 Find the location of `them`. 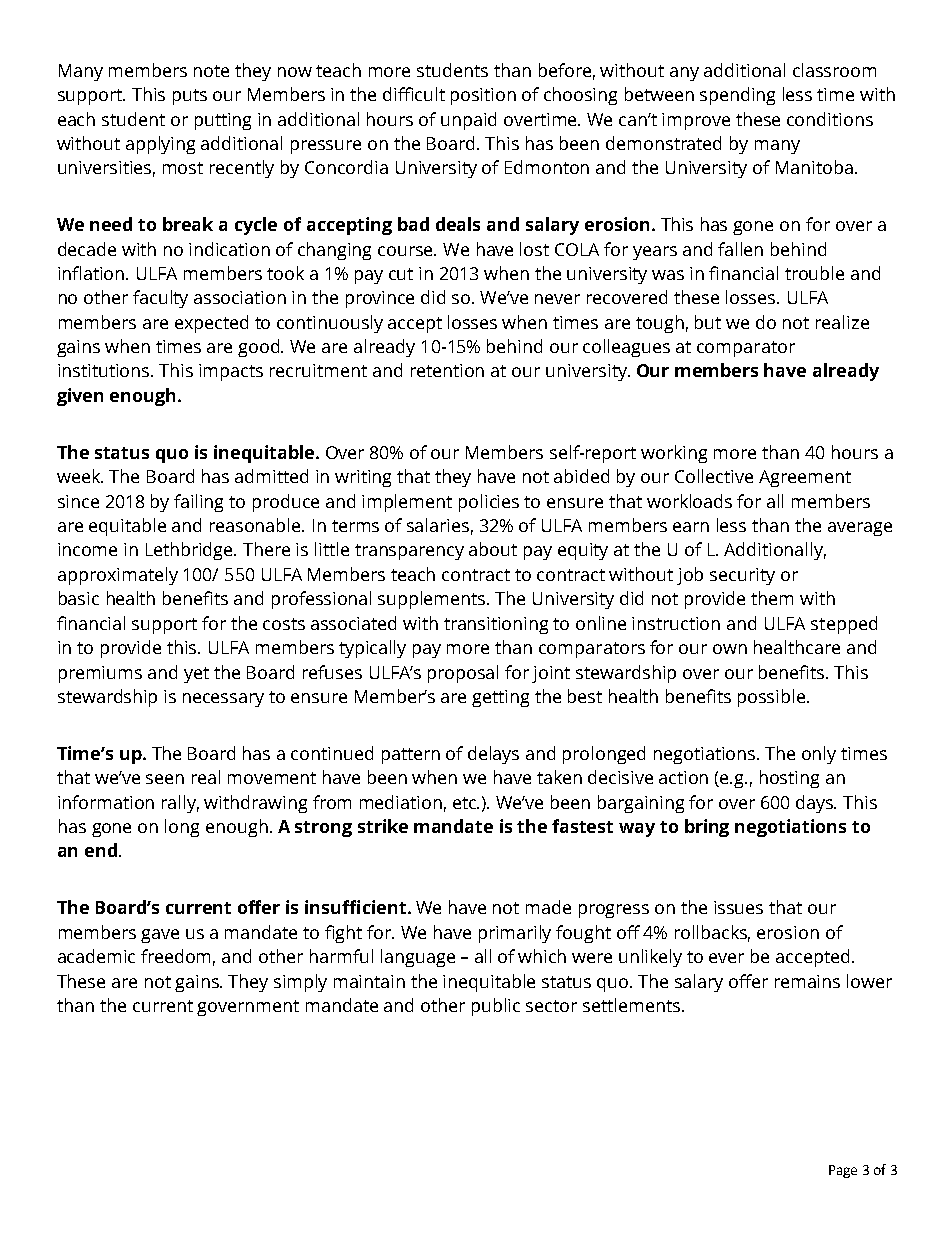

them is located at coordinates (772, 598).
